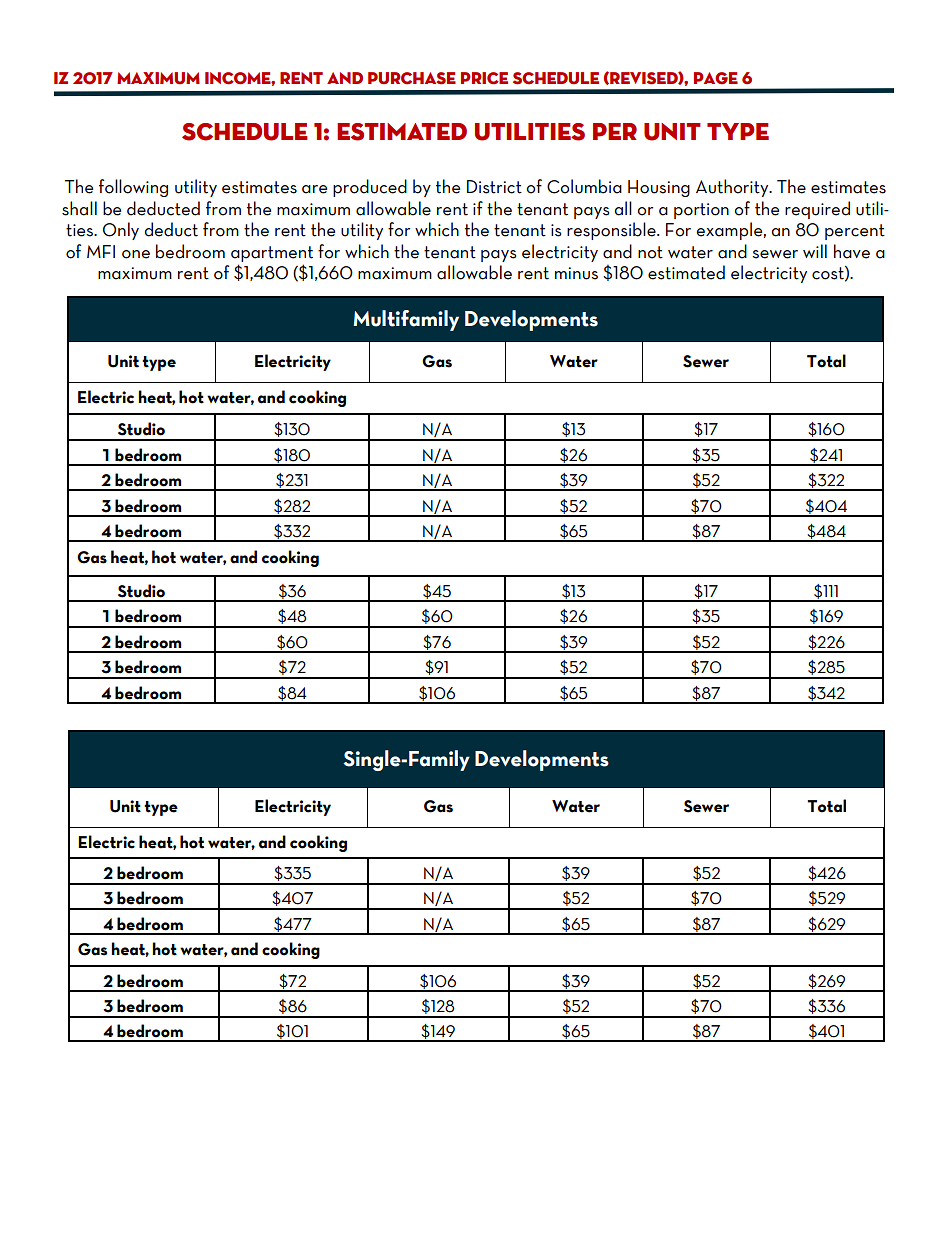 The width and height of the screenshot is (952, 1233). What do you see at coordinates (484, 78) in the screenshot?
I see `PRICE` at bounding box center [484, 78].
